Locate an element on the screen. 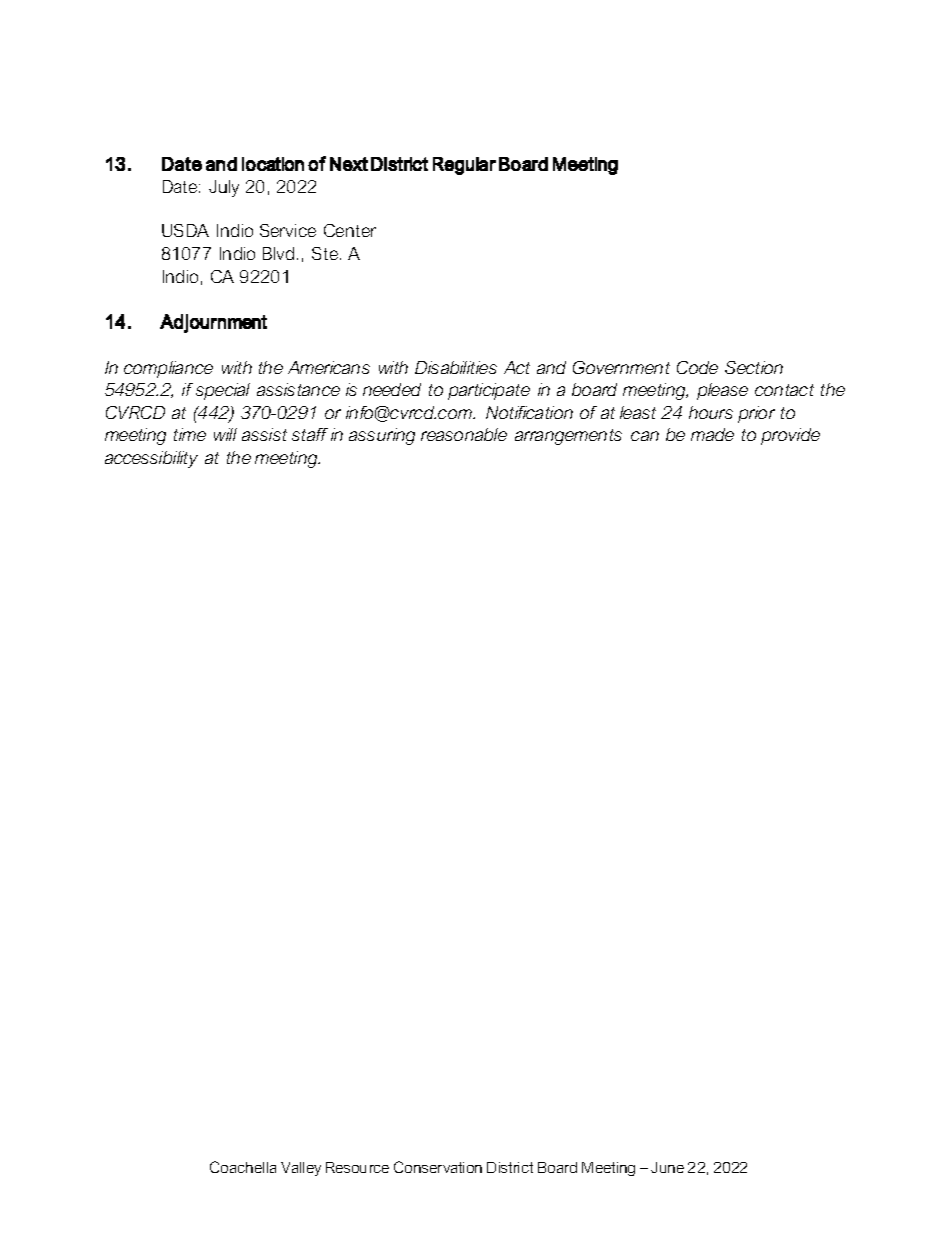  Conservation is located at coordinates (438, 1167).
